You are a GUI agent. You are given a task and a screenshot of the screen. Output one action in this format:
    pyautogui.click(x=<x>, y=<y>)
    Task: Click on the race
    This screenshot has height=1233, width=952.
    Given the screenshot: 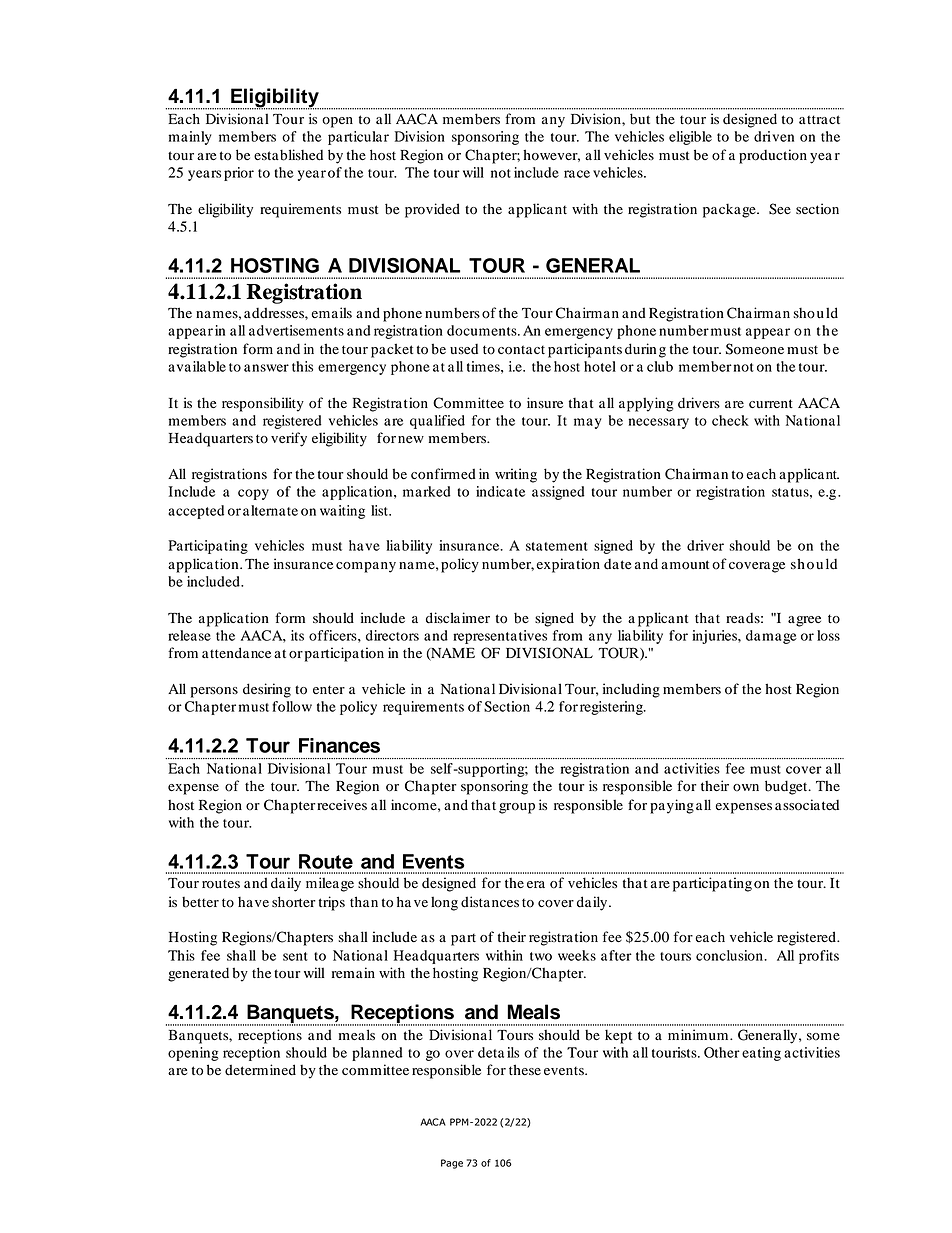 What is the action you would take?
    pyautogui.click(x=577, y=174)
